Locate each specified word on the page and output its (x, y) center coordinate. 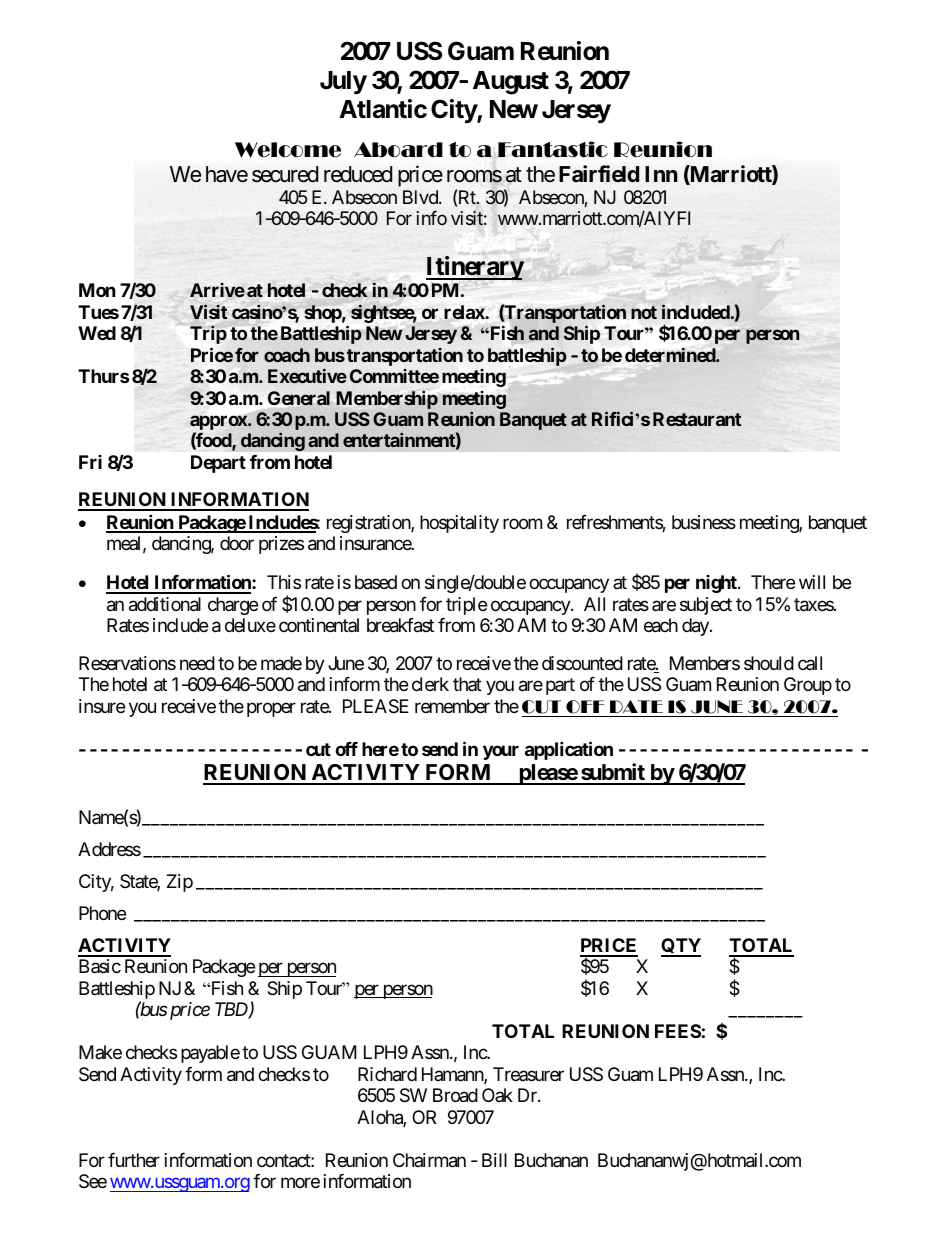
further (134, 1160)
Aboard (398, 150)
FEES (678, 1031)
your (501, 752)
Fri (90, 462)
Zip (180, 883)
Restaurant (697, 419)
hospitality (459, 524)
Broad (455, 1095)
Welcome (288, 150)
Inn (661, 174)
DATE (636, 706)
